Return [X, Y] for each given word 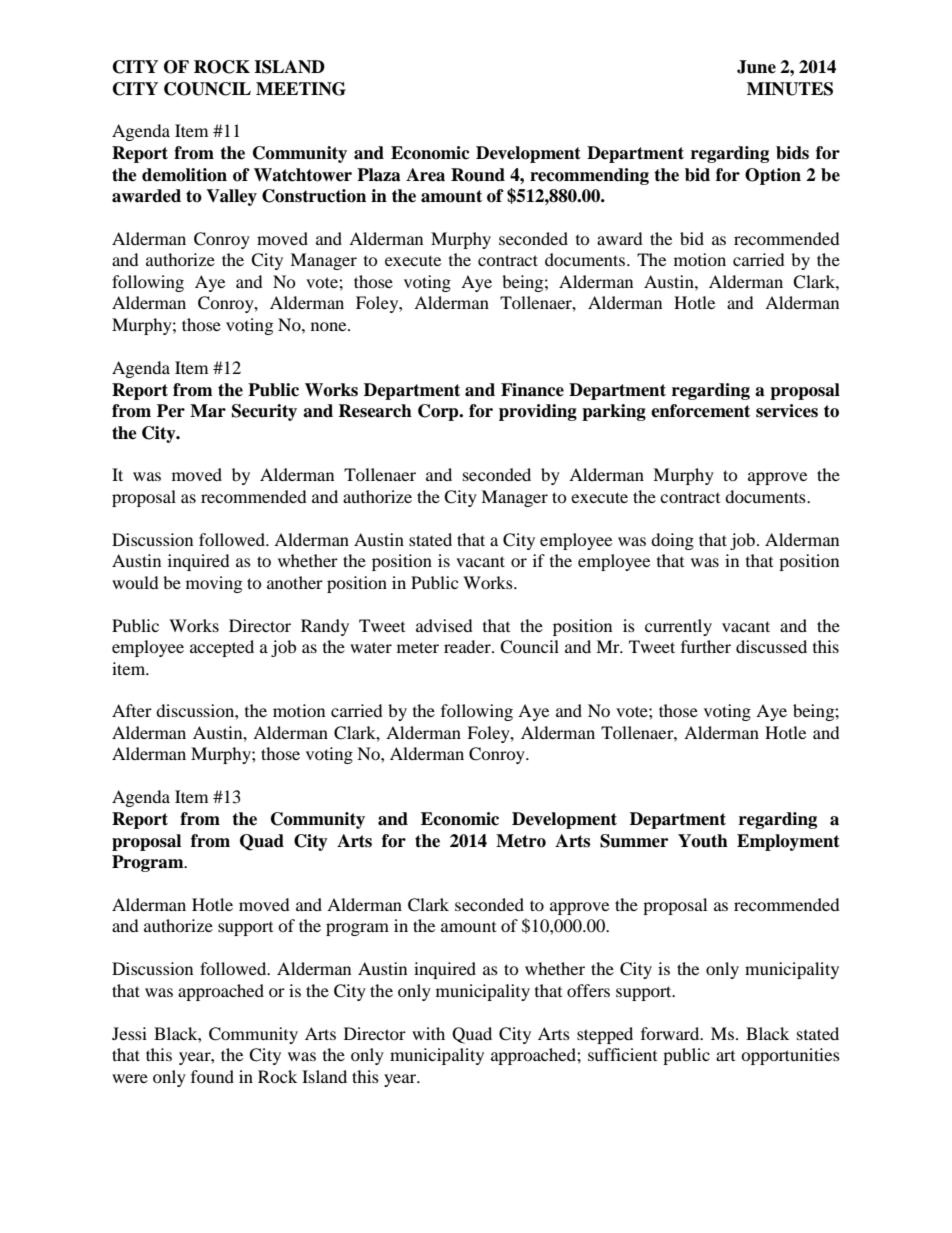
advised [444, 625]
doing [672, 541]
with [428, 1033]
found [212, 1076]
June [756, 67]
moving [214, 584]
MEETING [301, 89]
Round [478, 175]
